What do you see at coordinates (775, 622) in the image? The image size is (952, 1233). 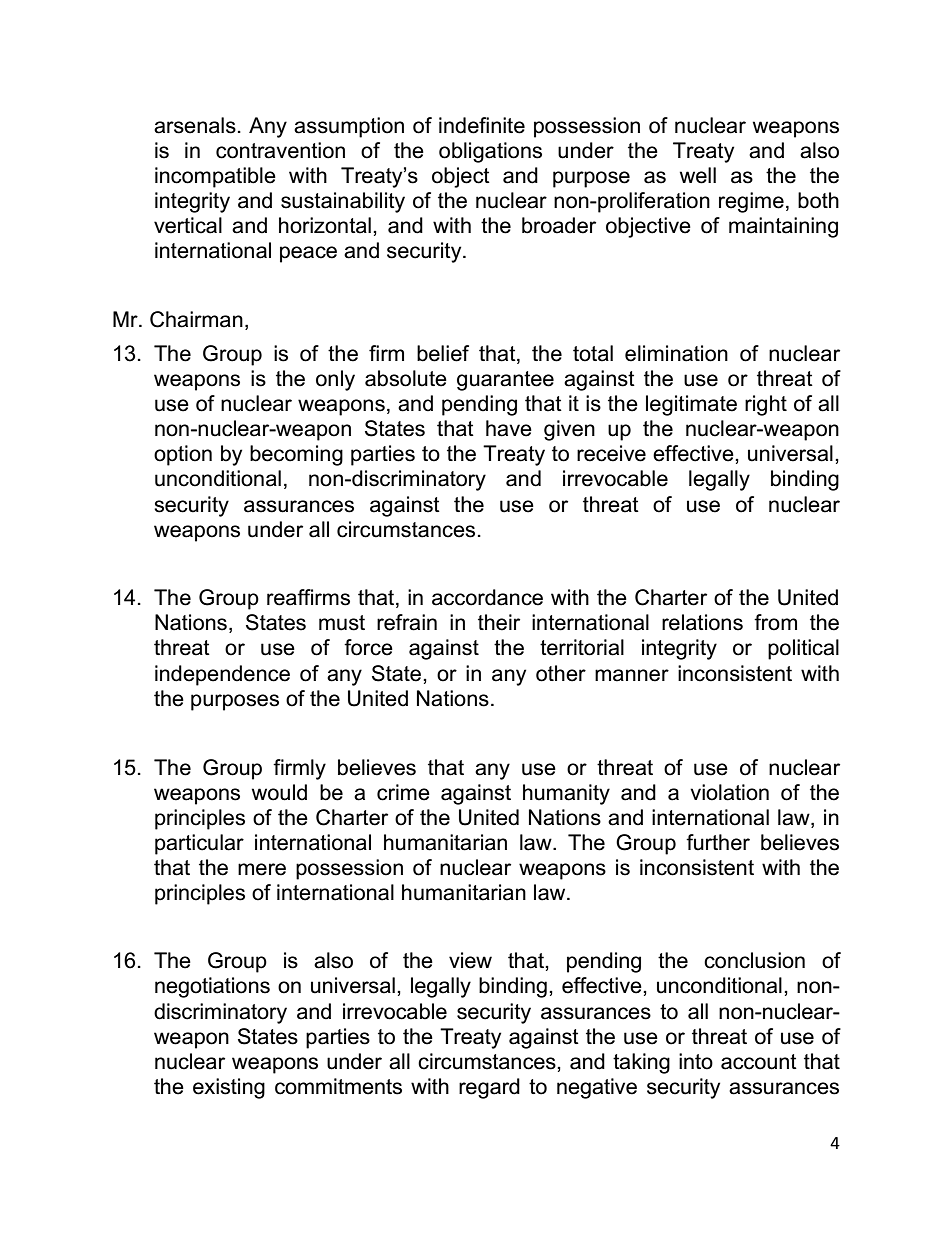 I see `from` at bounding box center [775, 622].
